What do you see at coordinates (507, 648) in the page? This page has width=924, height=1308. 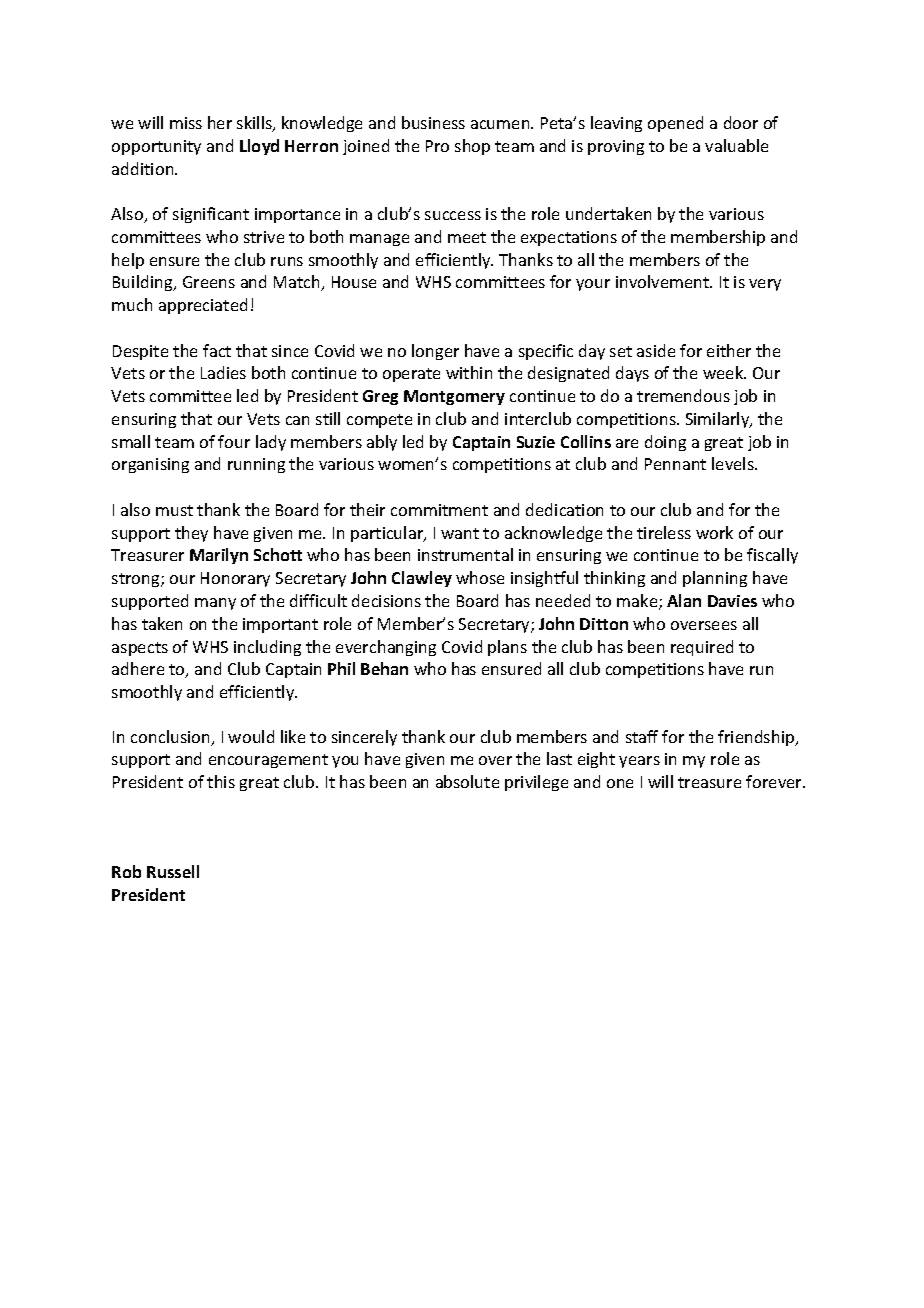 I see `plans` at bounding box center [507, 648].
